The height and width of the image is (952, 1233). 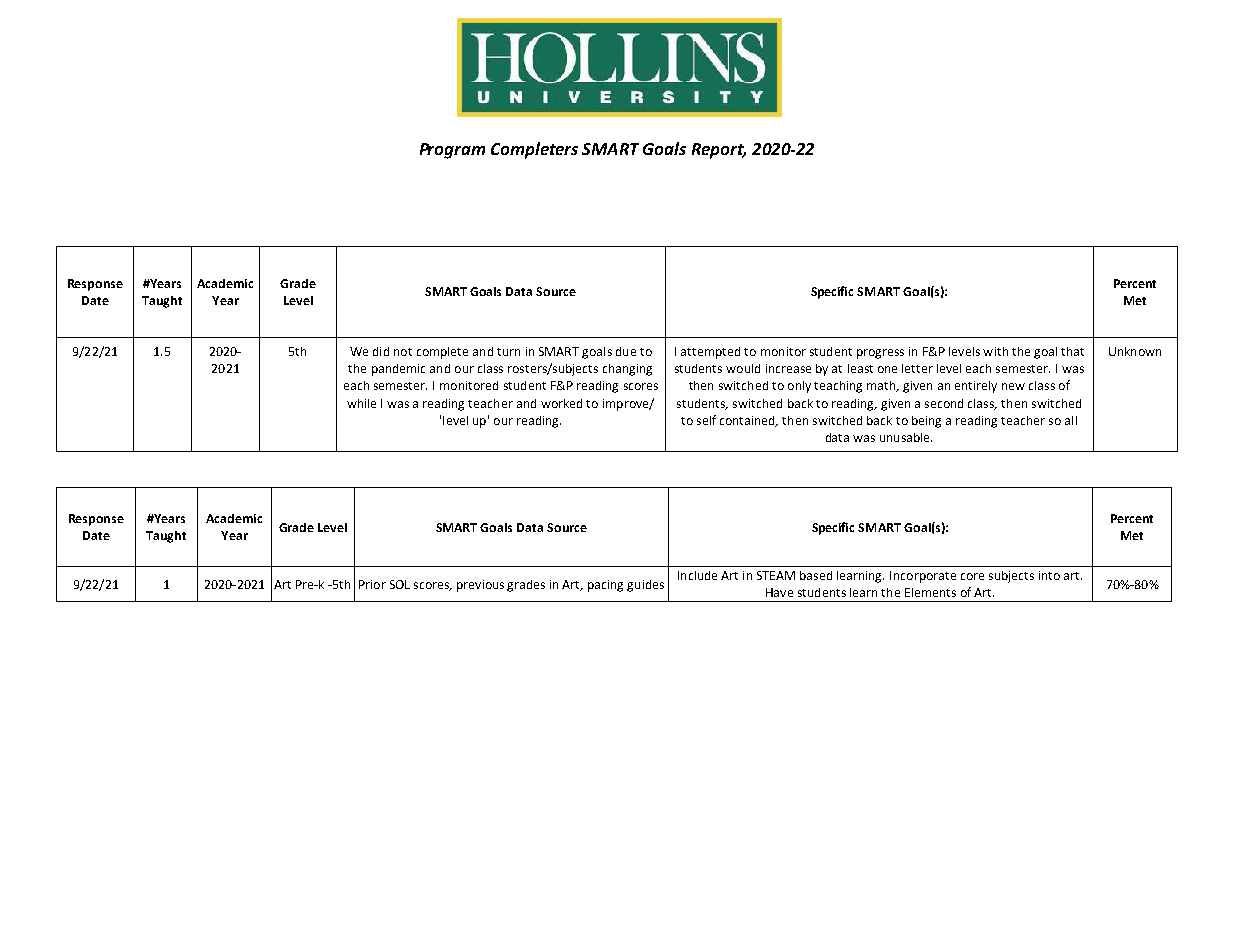 What do you see at coordinates (776, 575) in the image?
I see `STEAM` at bounding box center [776, 575].
